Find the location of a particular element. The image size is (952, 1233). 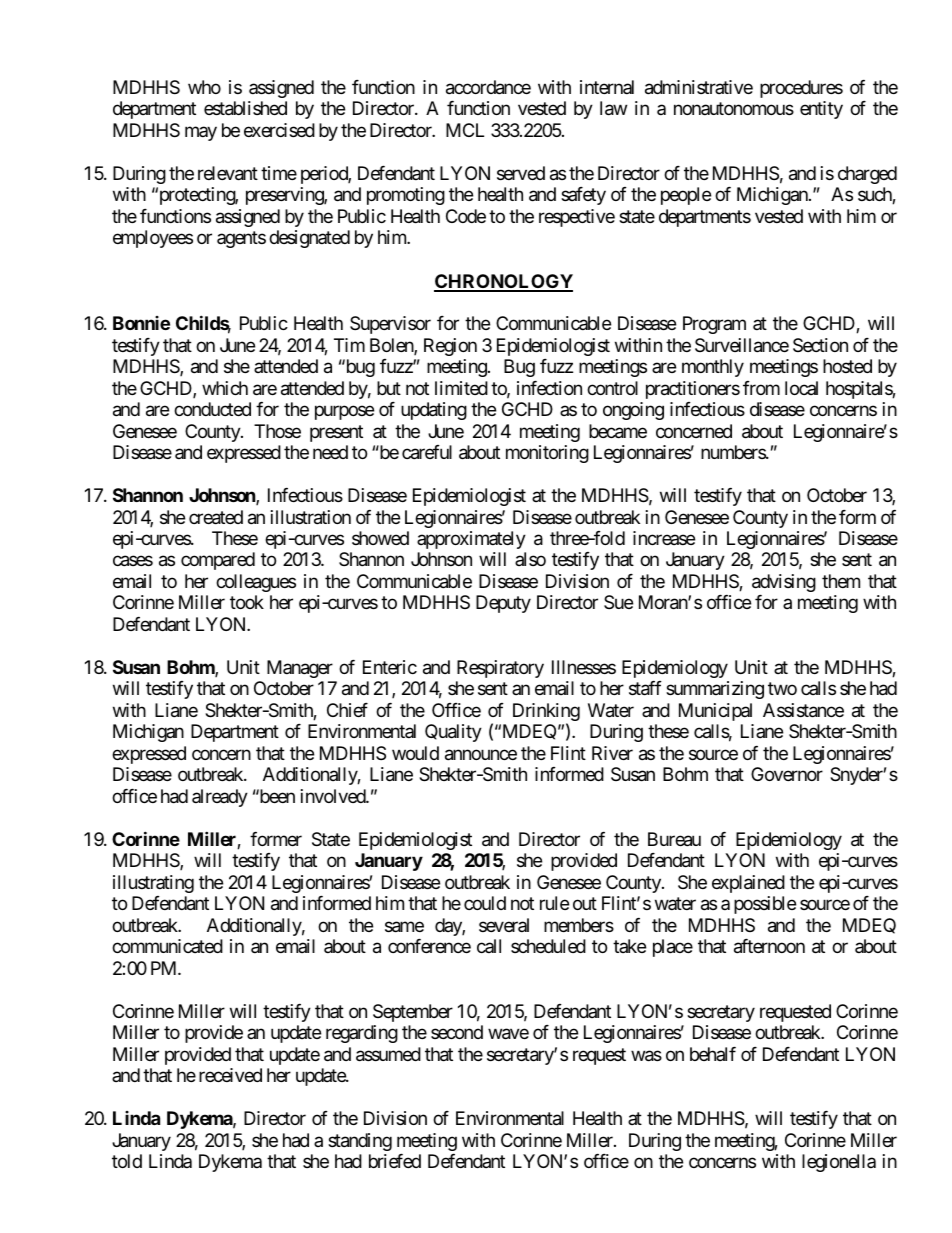

MCL is located at coordinates (465, 130).
